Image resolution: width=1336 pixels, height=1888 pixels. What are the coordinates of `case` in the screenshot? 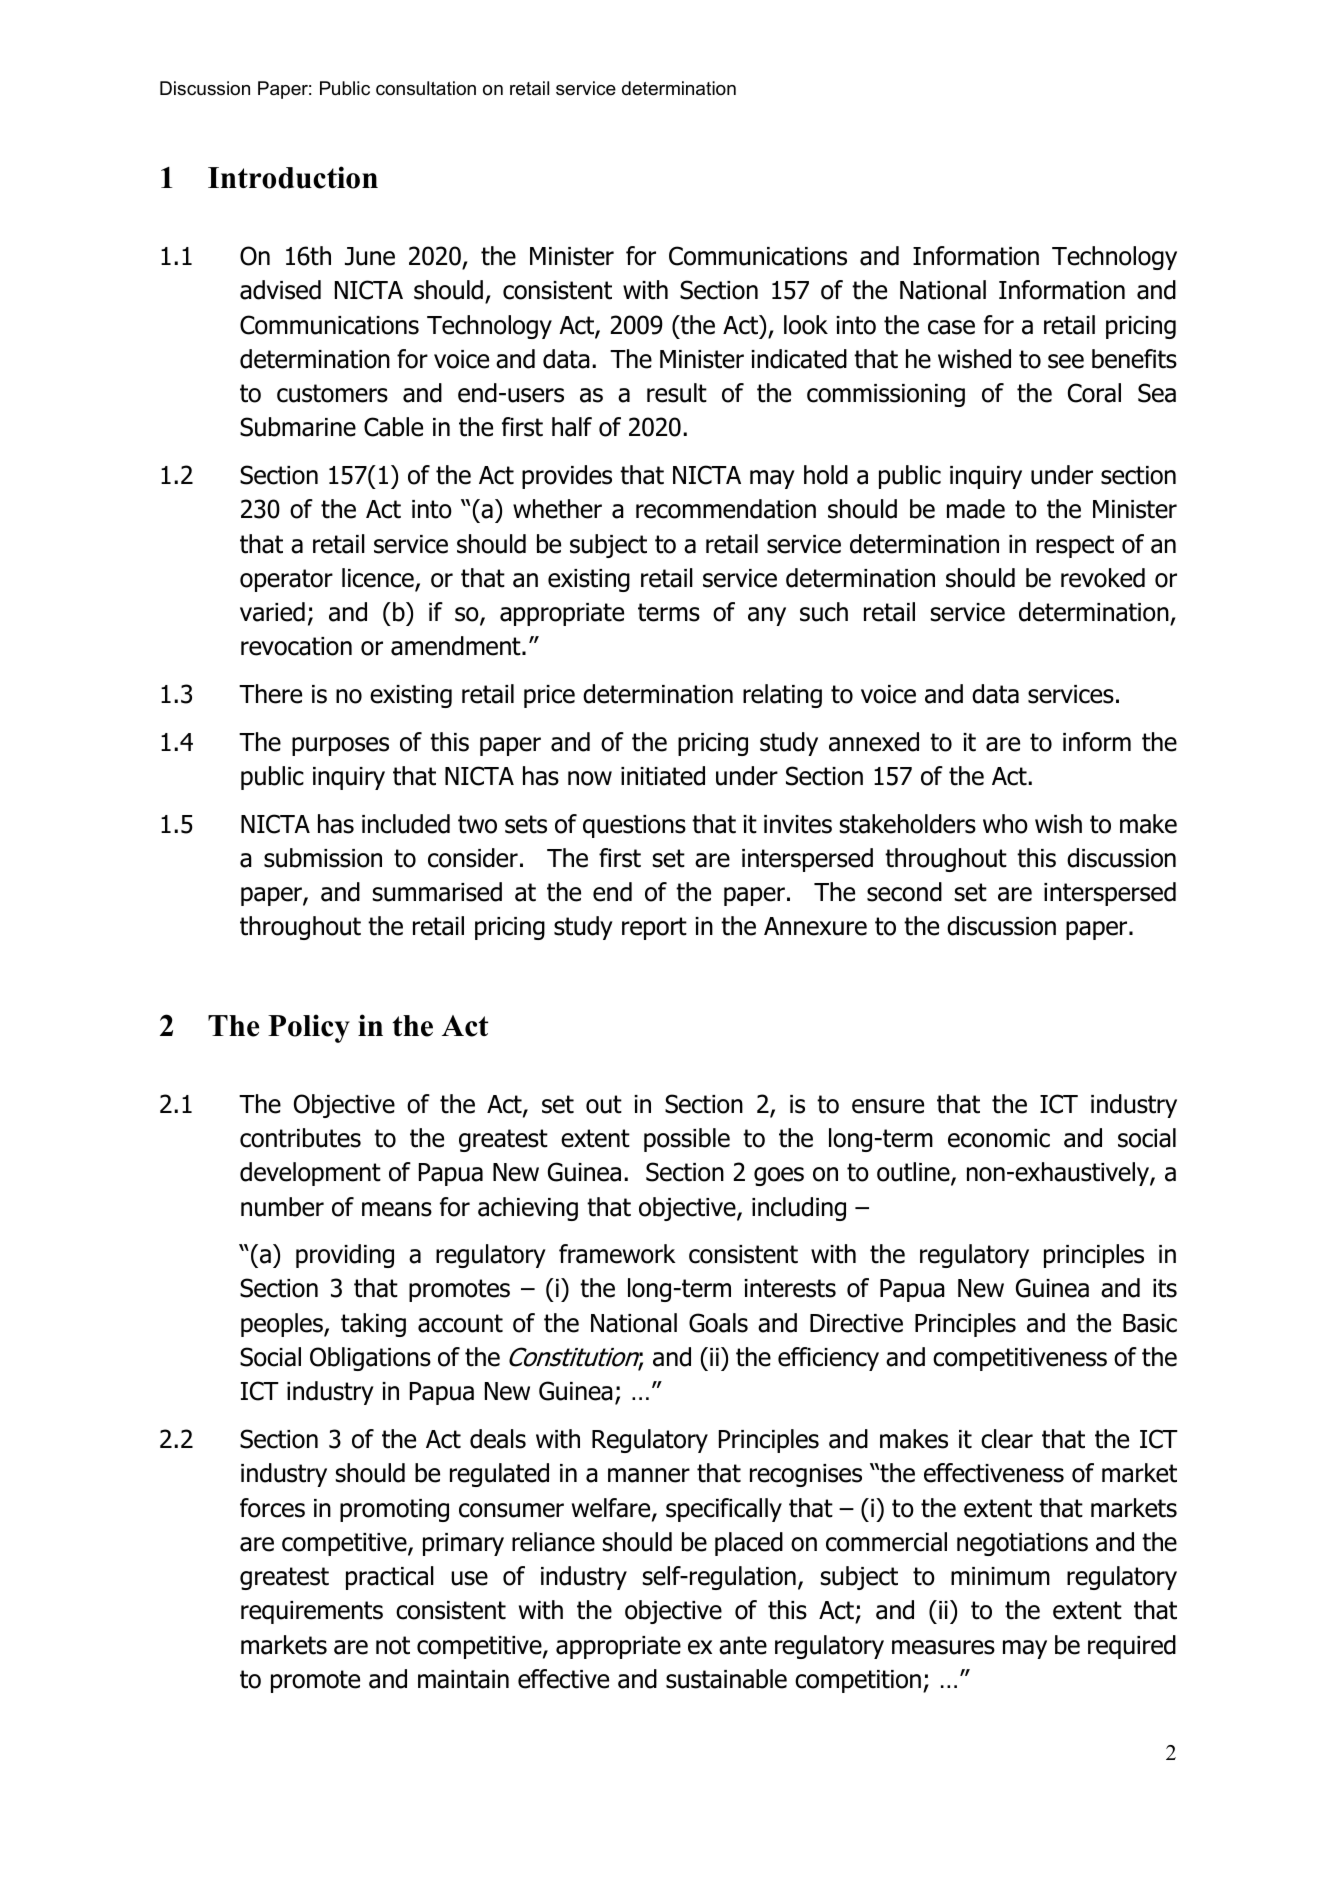 It's located at (951, 327).
